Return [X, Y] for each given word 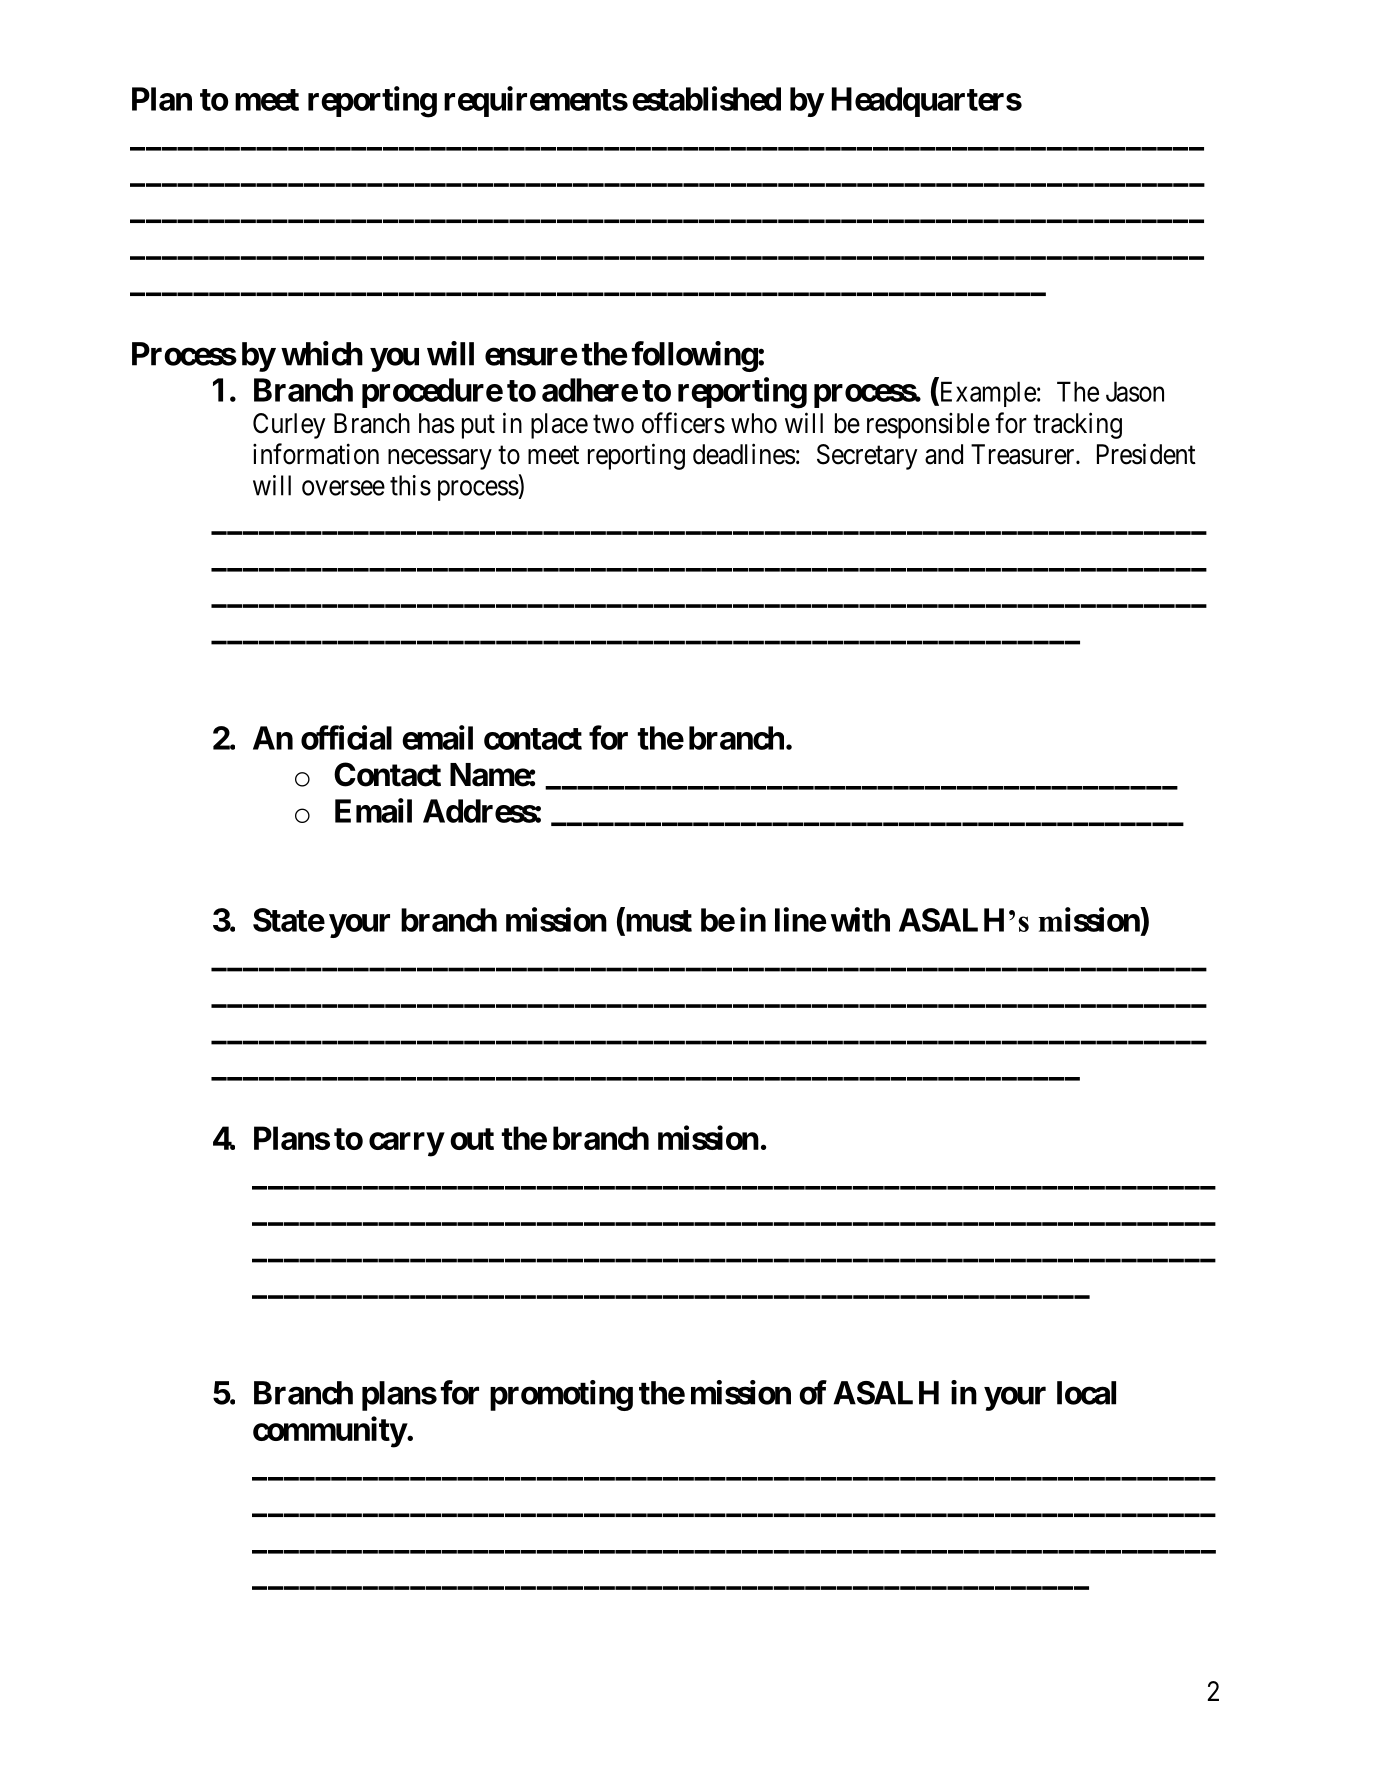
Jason [1135, 391]
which [322, 353]
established [706, 98]
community [330, 1432]
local [1086, 1393]
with [860, 919]
